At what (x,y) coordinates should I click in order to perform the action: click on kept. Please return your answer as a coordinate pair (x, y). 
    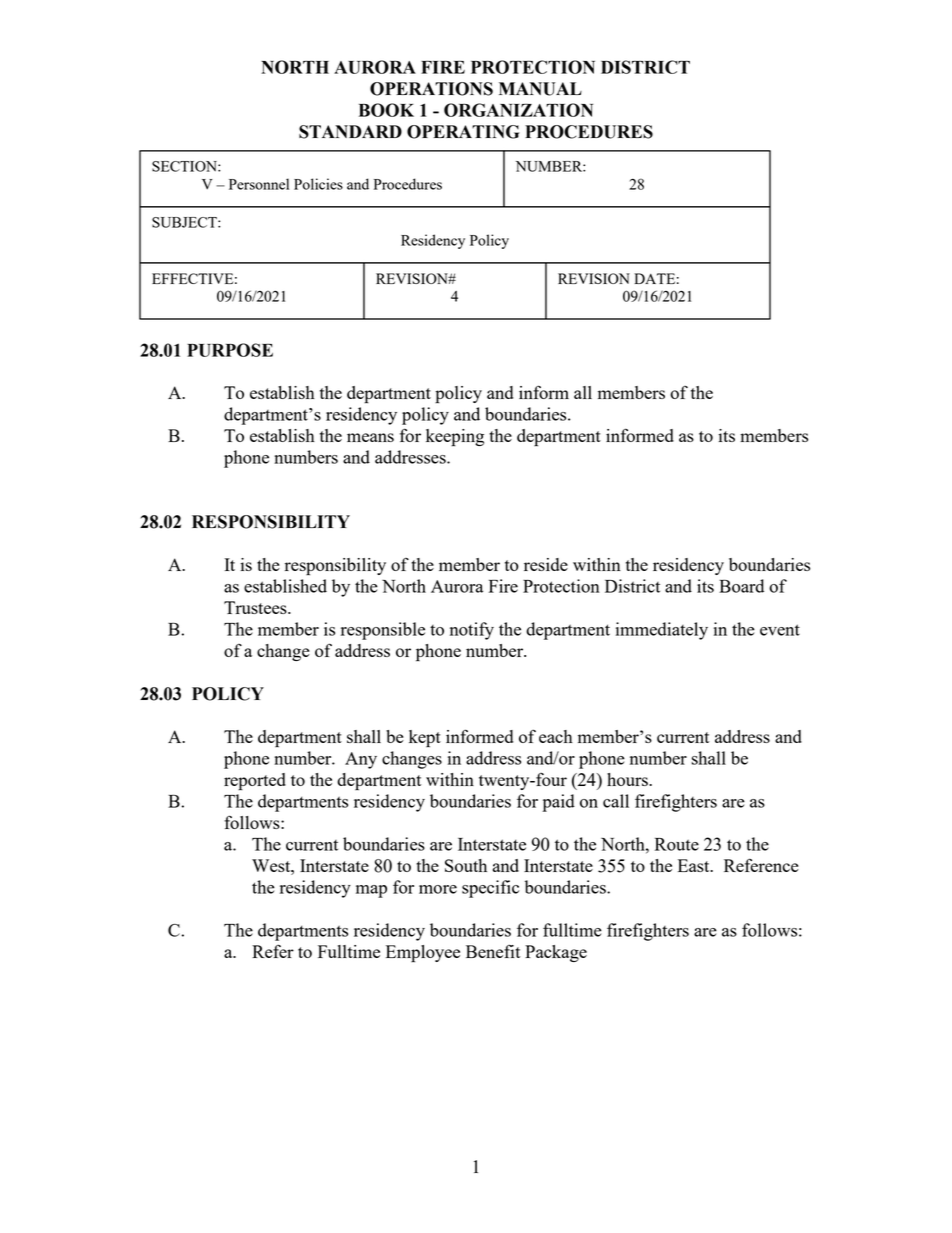
    Looking at the image, I should click on (425, 739).
